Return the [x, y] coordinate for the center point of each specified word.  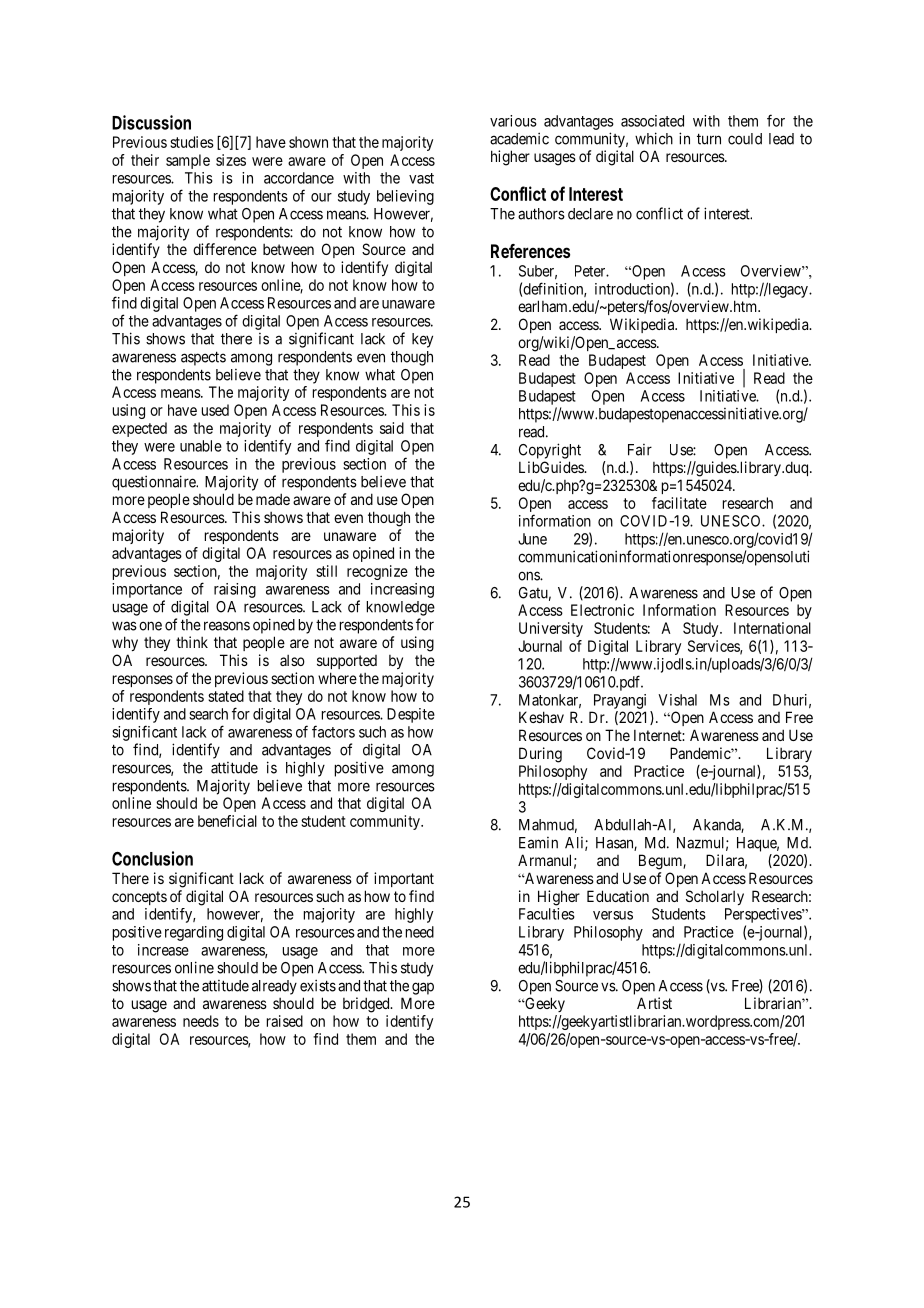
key [422, 340]
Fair [640, 450]
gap [423, 988]
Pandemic [701, 753]
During [540, 755]
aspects [203, 358]
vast [421, 178]
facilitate [679, 503]
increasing [402, 590]
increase [163, 950]
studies [192, 142]
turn [709, 139]
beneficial [227, 821]
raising [235, 590]
